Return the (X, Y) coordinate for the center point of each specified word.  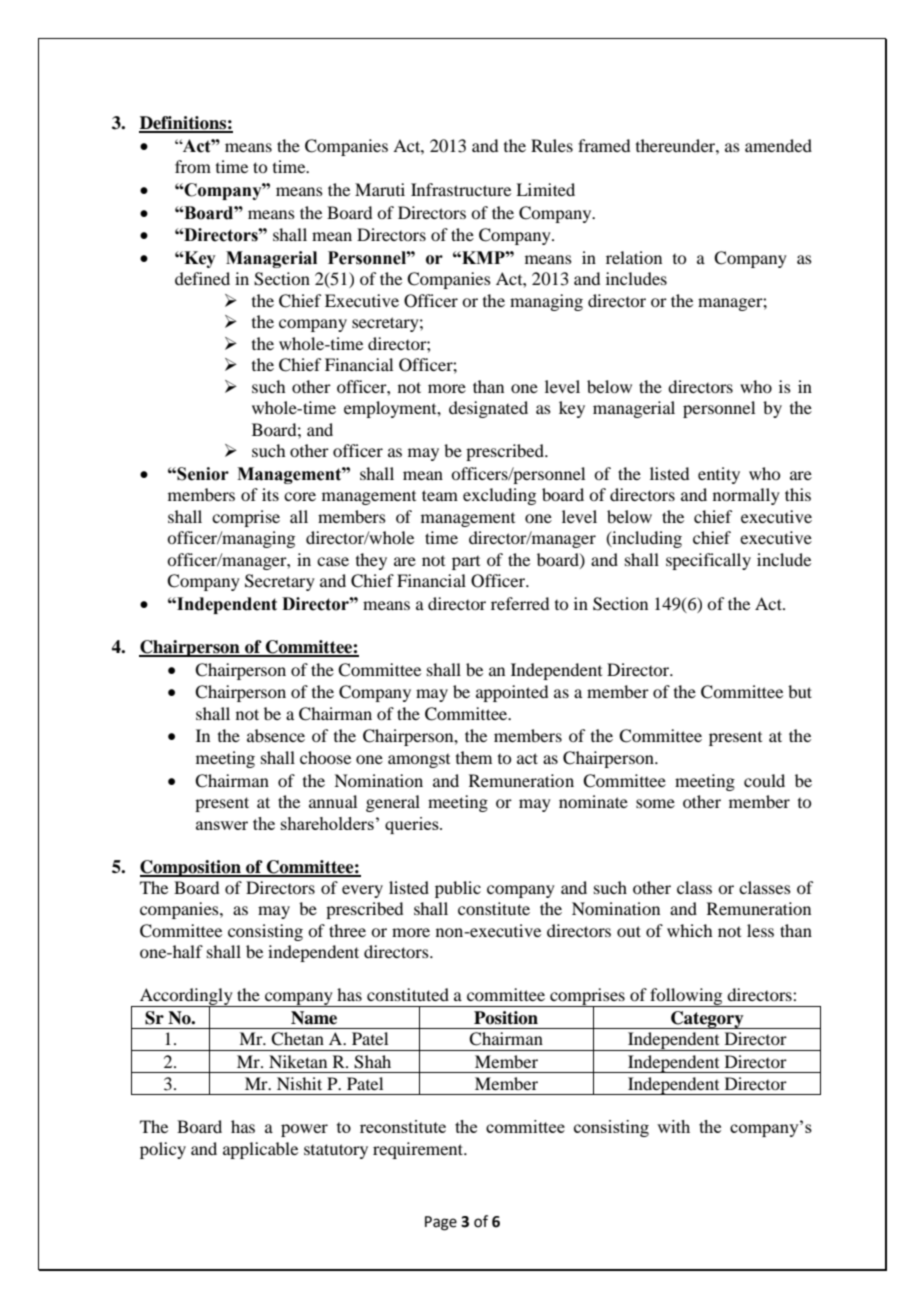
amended (778, 145)
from (193, 166)
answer (222, 825)
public (458, 889)
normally (746, 496)
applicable (260, 1150)
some (655, 803)
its (270, 494)
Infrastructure (461, 189)
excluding (499, 496)
